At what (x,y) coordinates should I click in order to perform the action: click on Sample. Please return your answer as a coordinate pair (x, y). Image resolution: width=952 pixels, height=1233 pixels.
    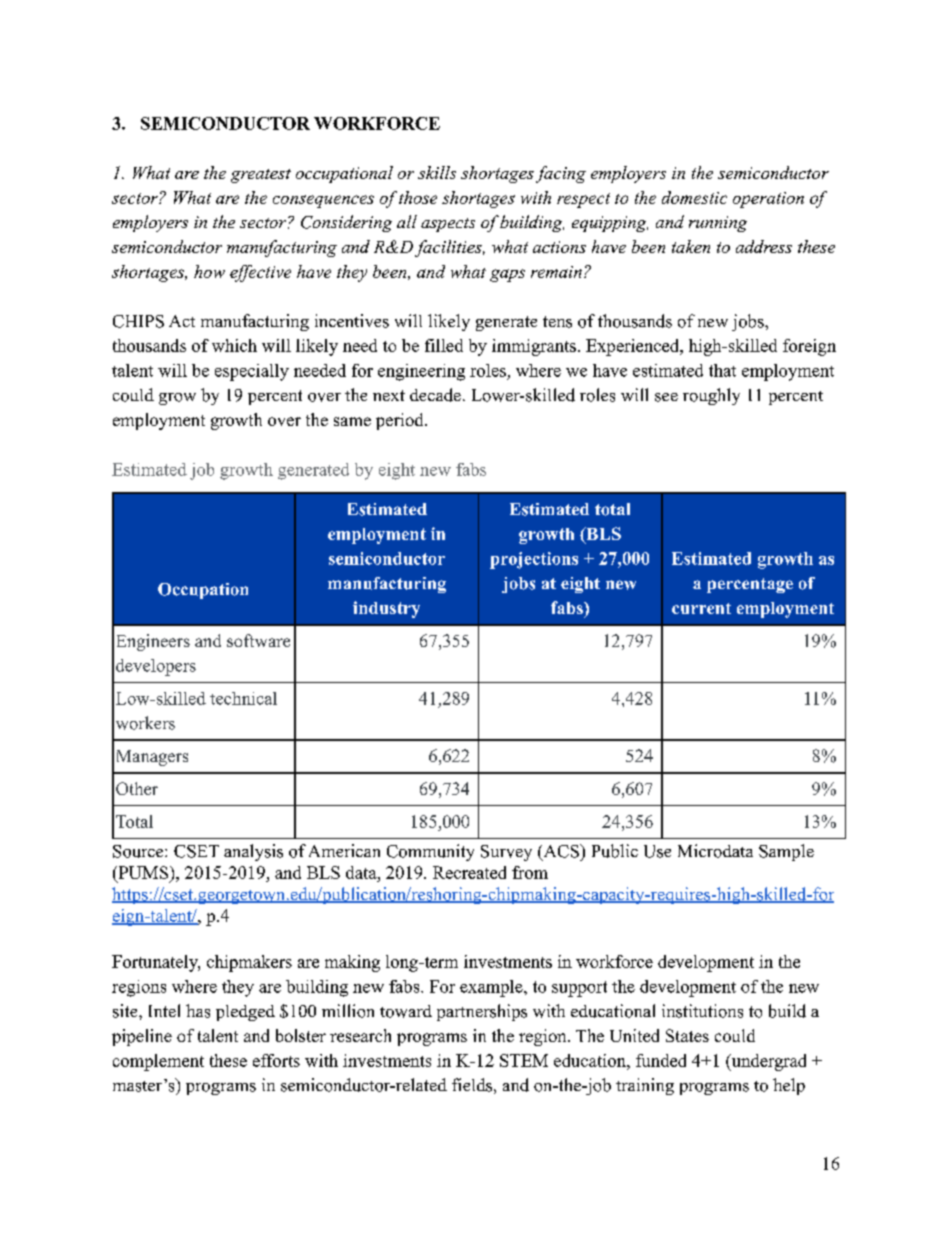
    Looking at the image, I should click on (786, 852).
